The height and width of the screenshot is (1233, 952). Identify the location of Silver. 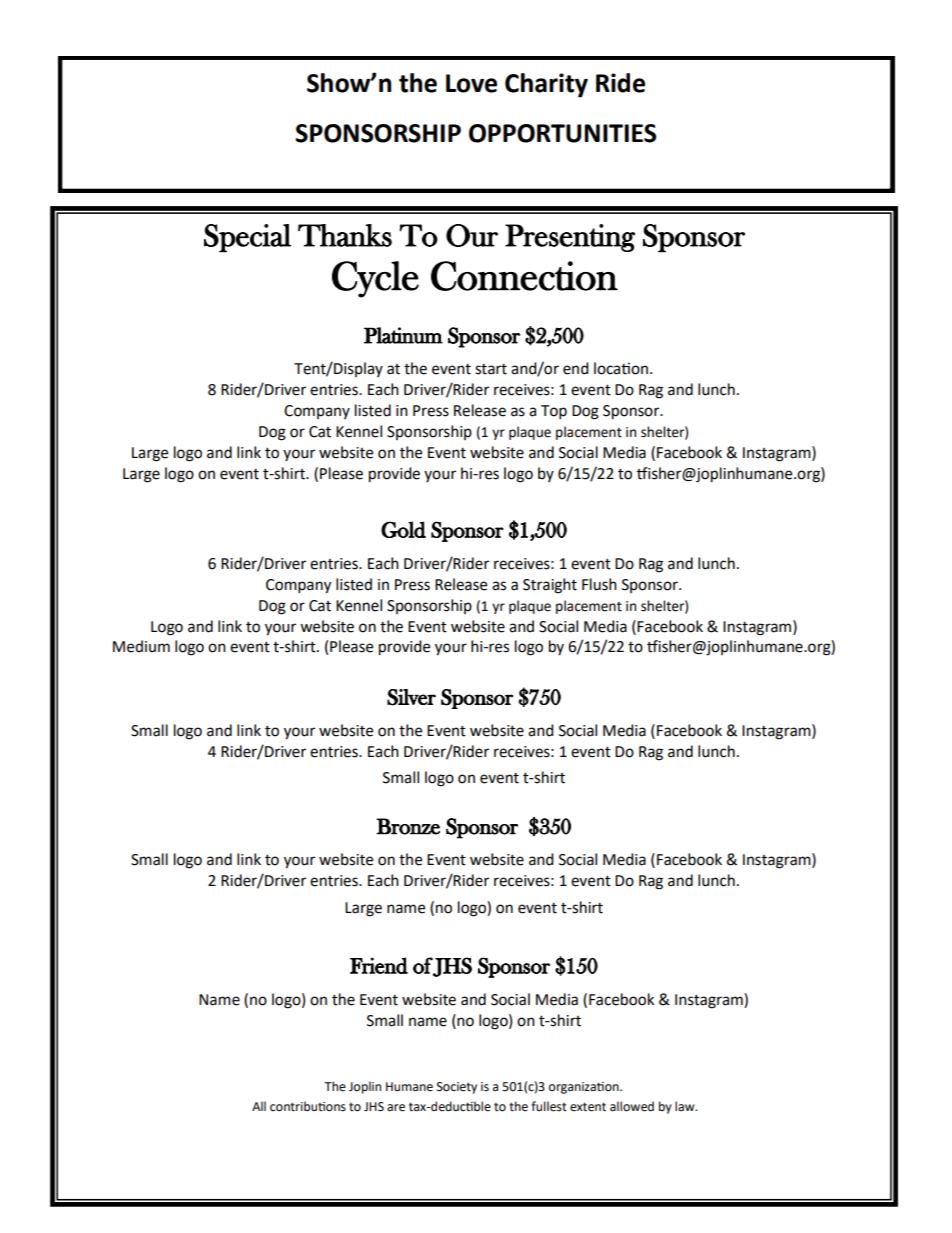
(411, 697).
